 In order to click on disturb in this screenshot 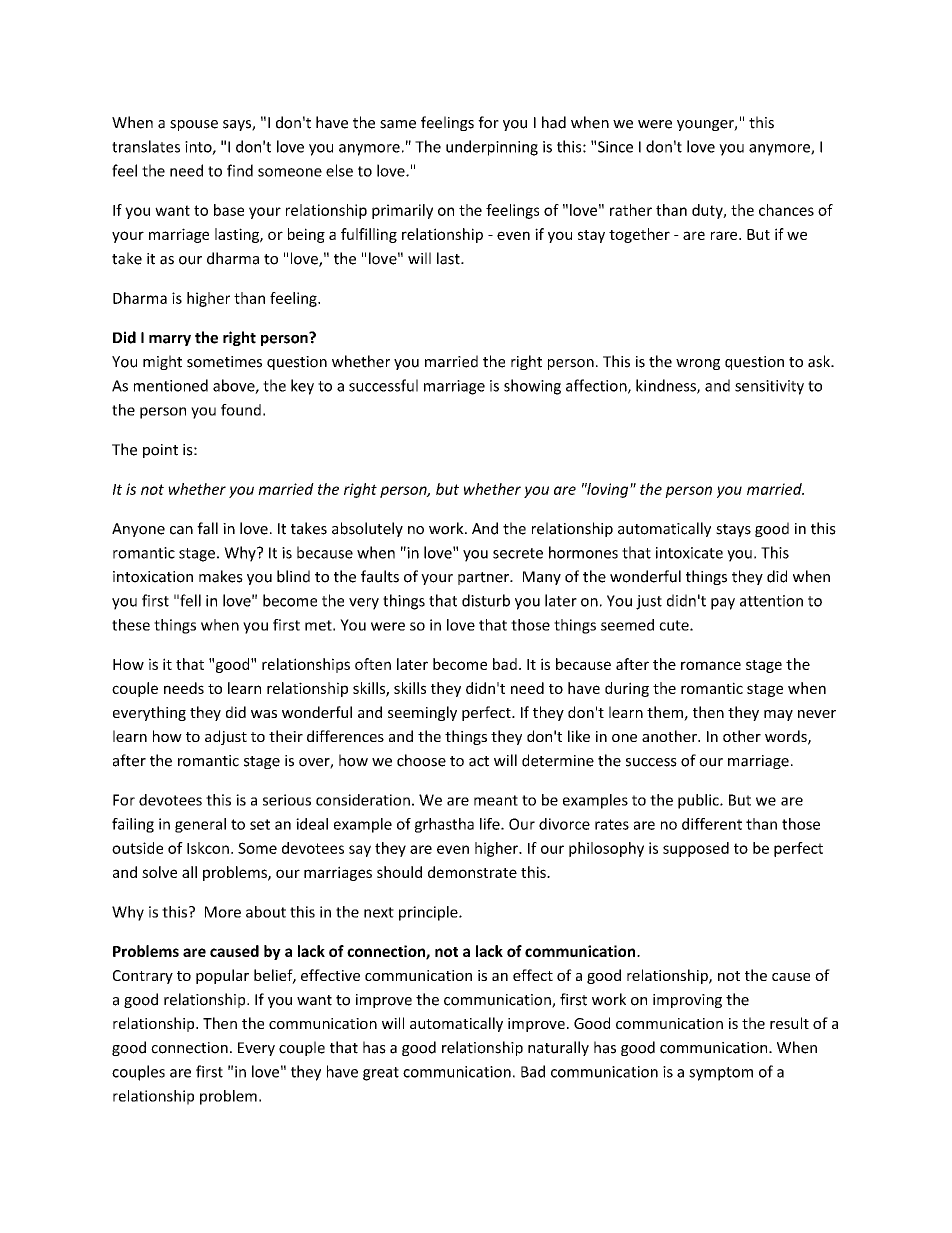, I will do `click(486, 600)`.
